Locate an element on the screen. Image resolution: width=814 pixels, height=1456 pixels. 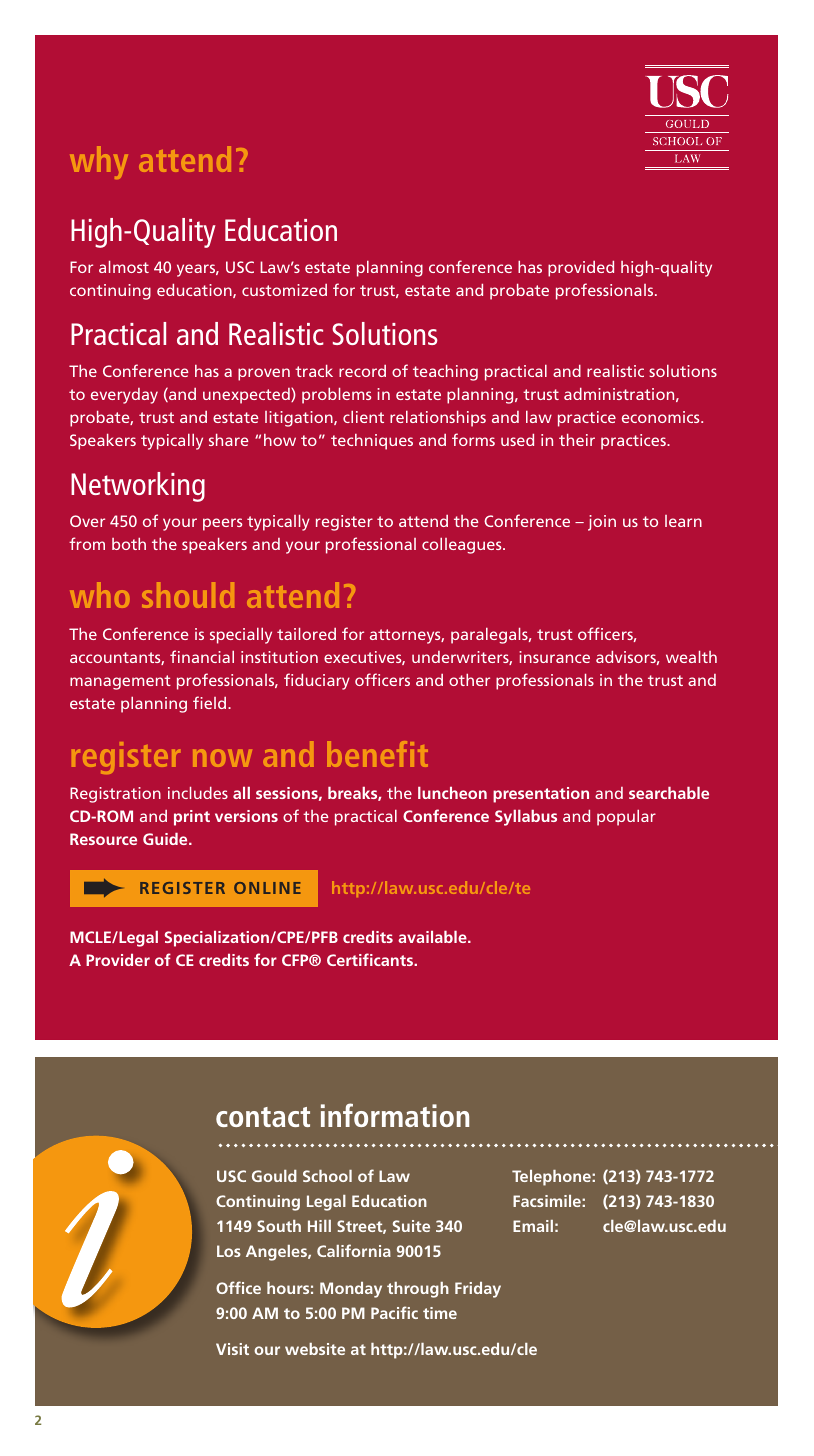
provided is located at coordinates (581, 269).
